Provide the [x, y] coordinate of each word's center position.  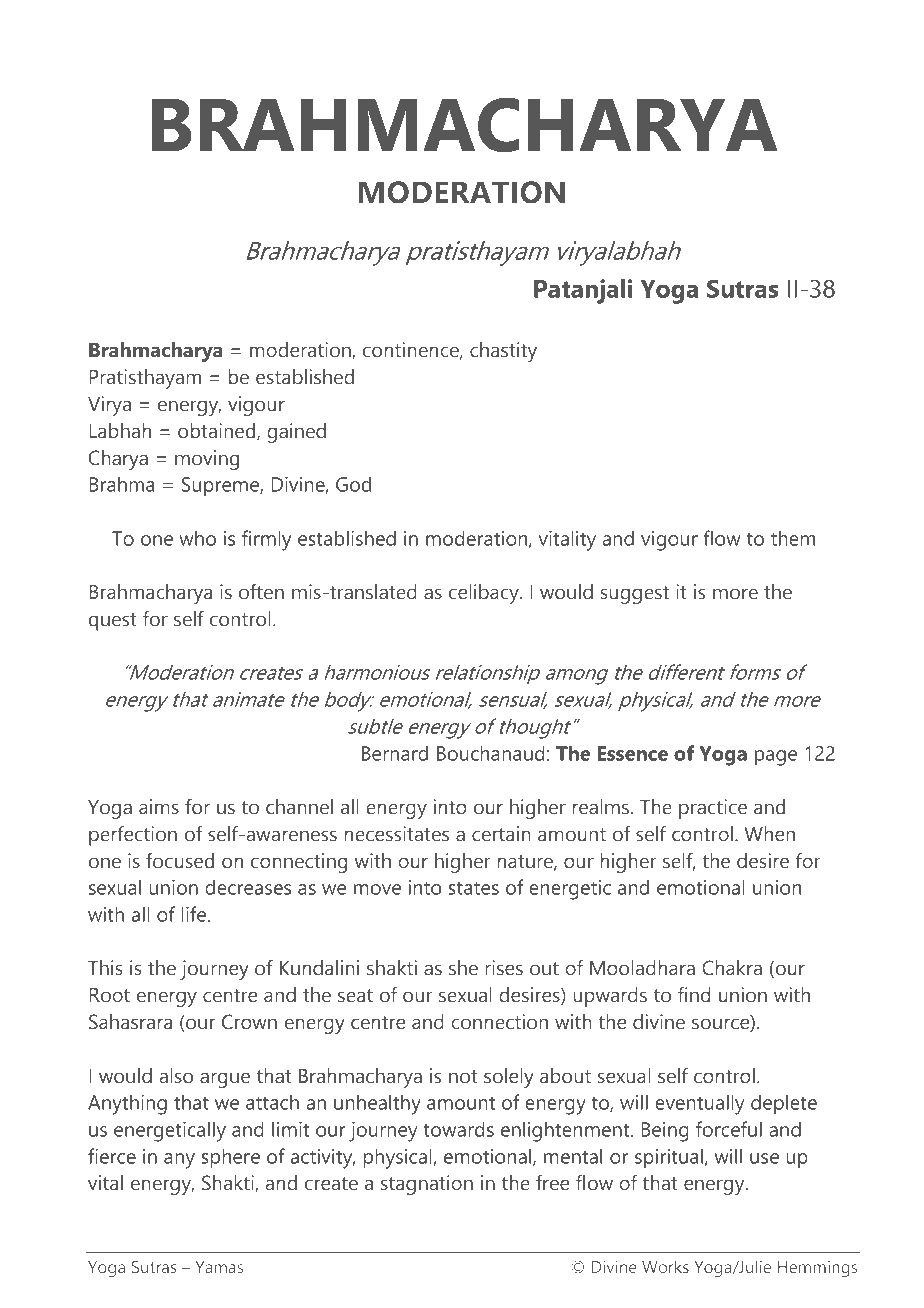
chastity [503, 352]
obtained [218, 432]
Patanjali [583, 291]
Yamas [219, 1267]
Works [665, 1266]
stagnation [427, 1185]
